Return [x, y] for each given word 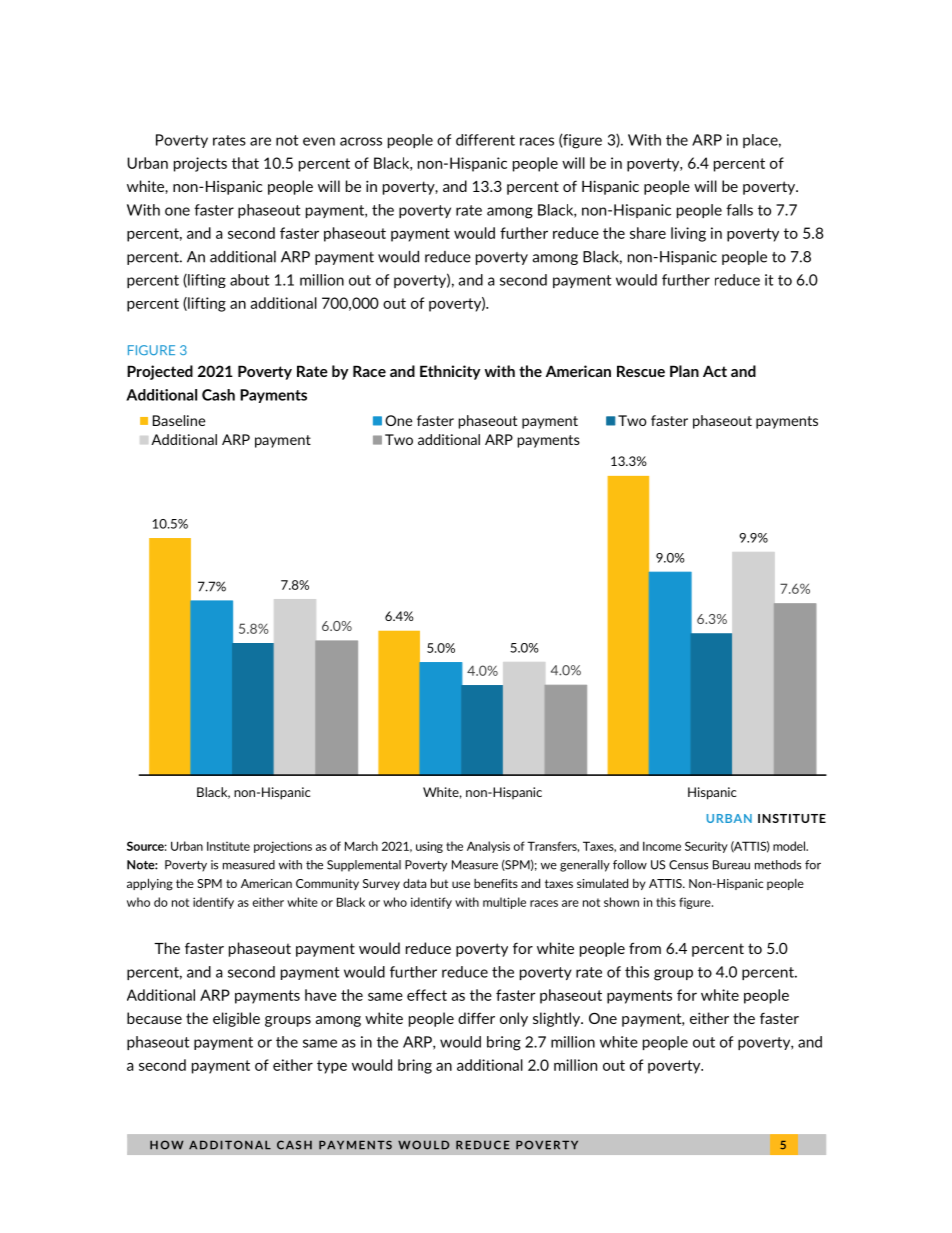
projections [283, 847]
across [361, 141]
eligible [236, 1019]
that [245, 163]
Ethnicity [450, 372]
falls [739, 210]
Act [715, 371]
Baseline [179, 420]
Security [706, 847]
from [645, 948]
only [514, 1019]
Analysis [488, 847]
